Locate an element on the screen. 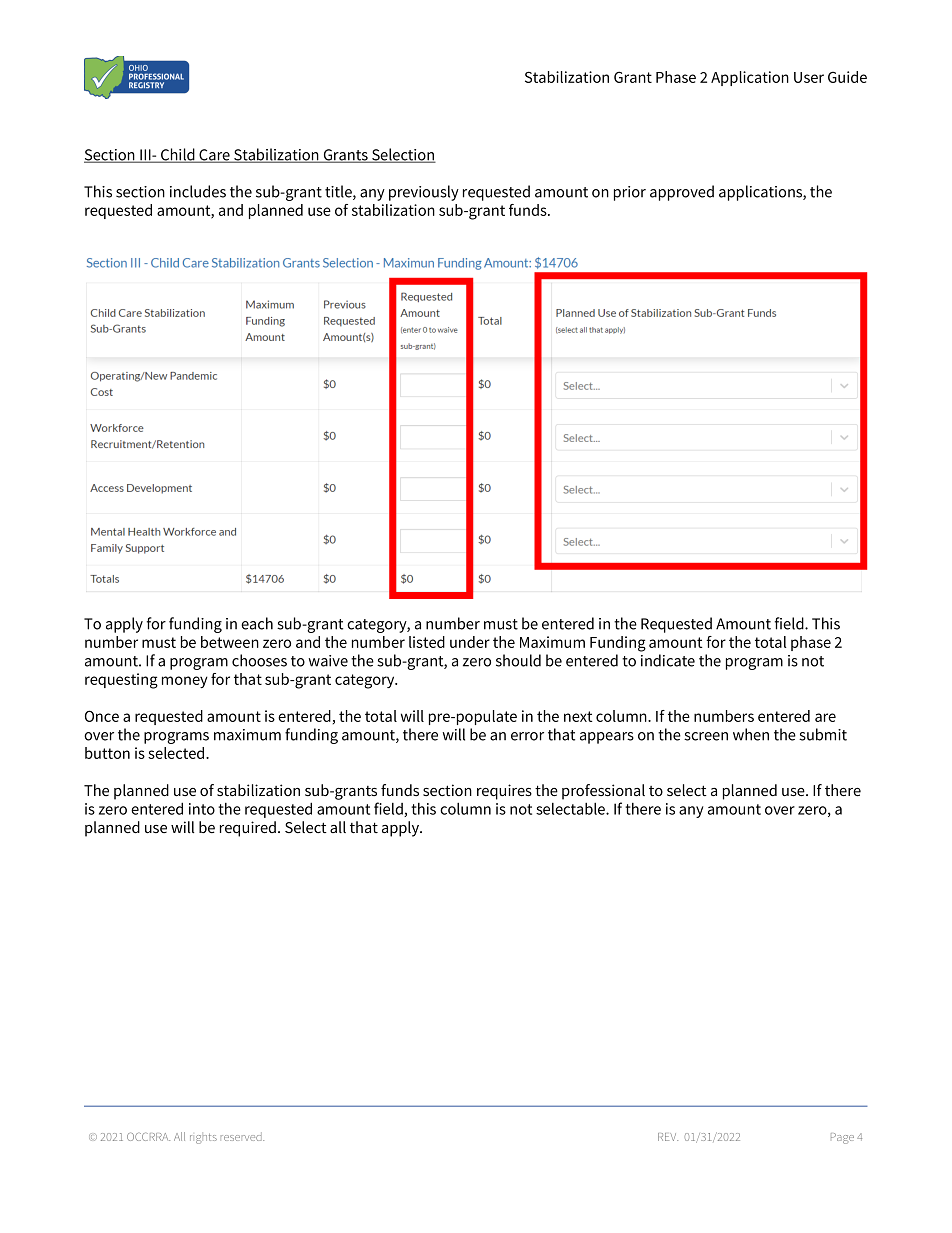 The height and width of the screenshot is (1233, 952). rights is located at coordinates (203, 1139).
